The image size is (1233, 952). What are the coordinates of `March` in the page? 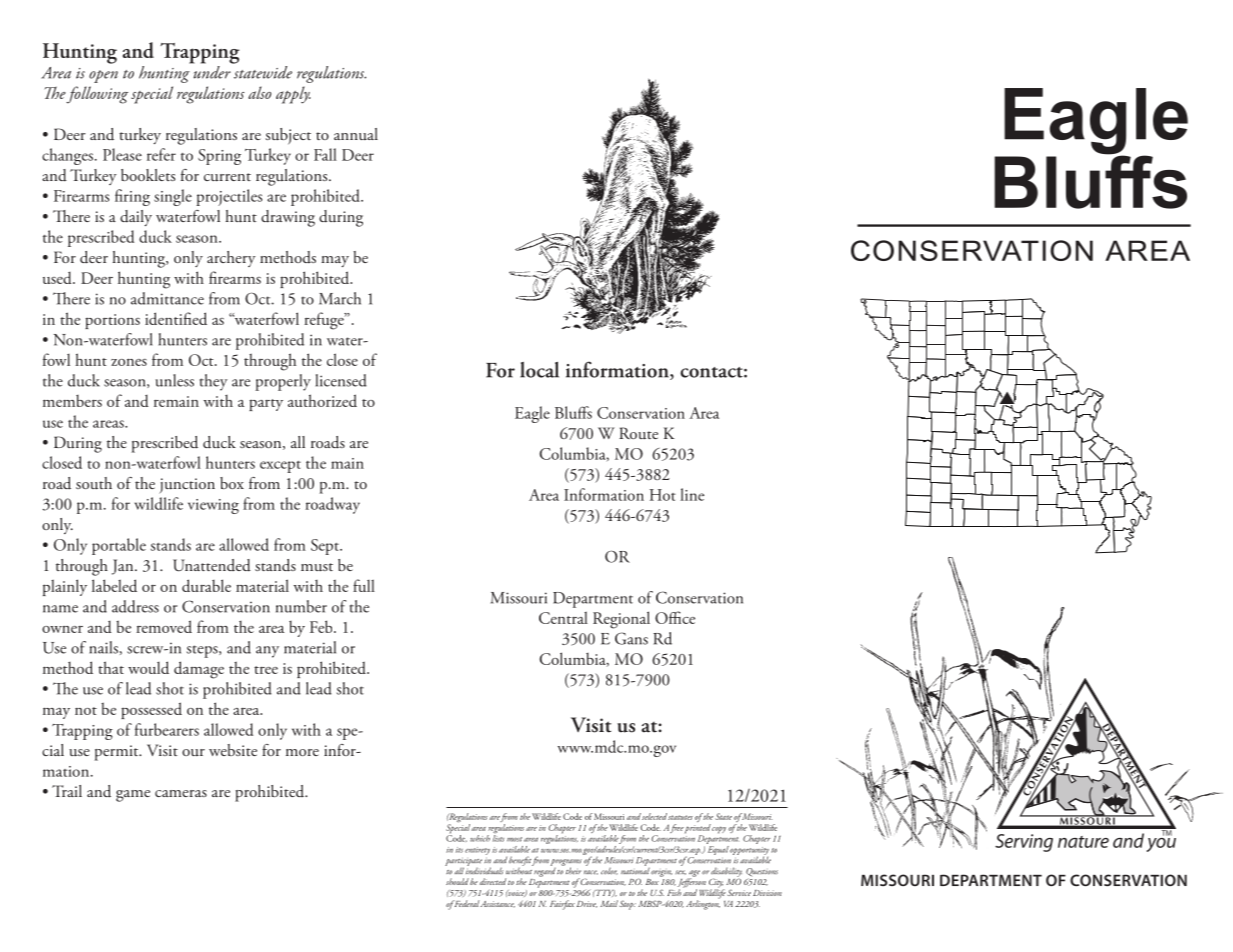 It's located at (340, 298).
